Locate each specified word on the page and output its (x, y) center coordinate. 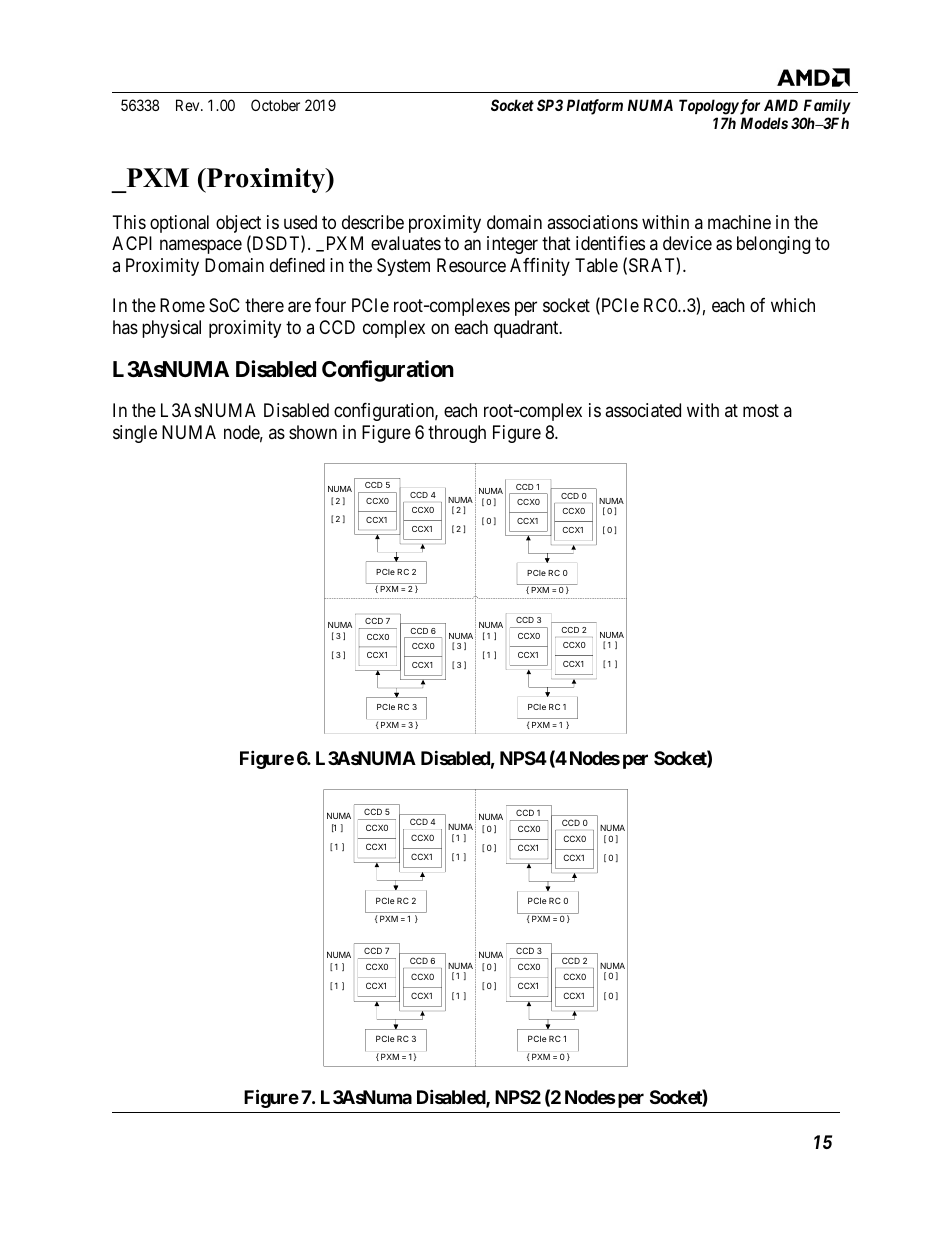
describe (373, 222)
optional (179, 224)
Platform (595, 107)
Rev (189, 105)
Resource (471, 265)
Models (764, 123)
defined (297, 265)
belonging (773, 245)
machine (739, 222)
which (793, 305)
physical (171, 329)
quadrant (527, 329)
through (457, 434)
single (135, 434)
